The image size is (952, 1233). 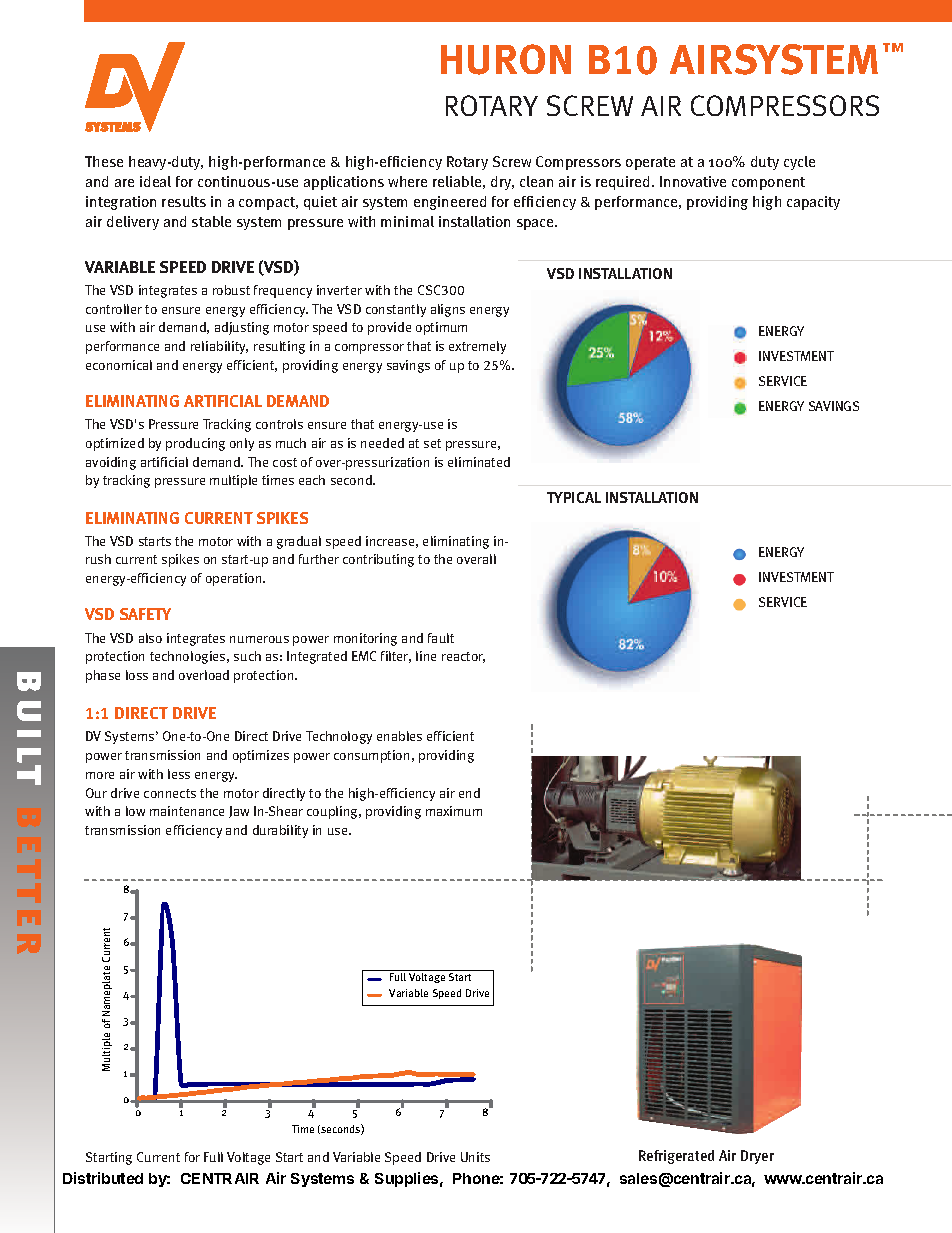 I want to click on fault, so click(x=441, y=638).
